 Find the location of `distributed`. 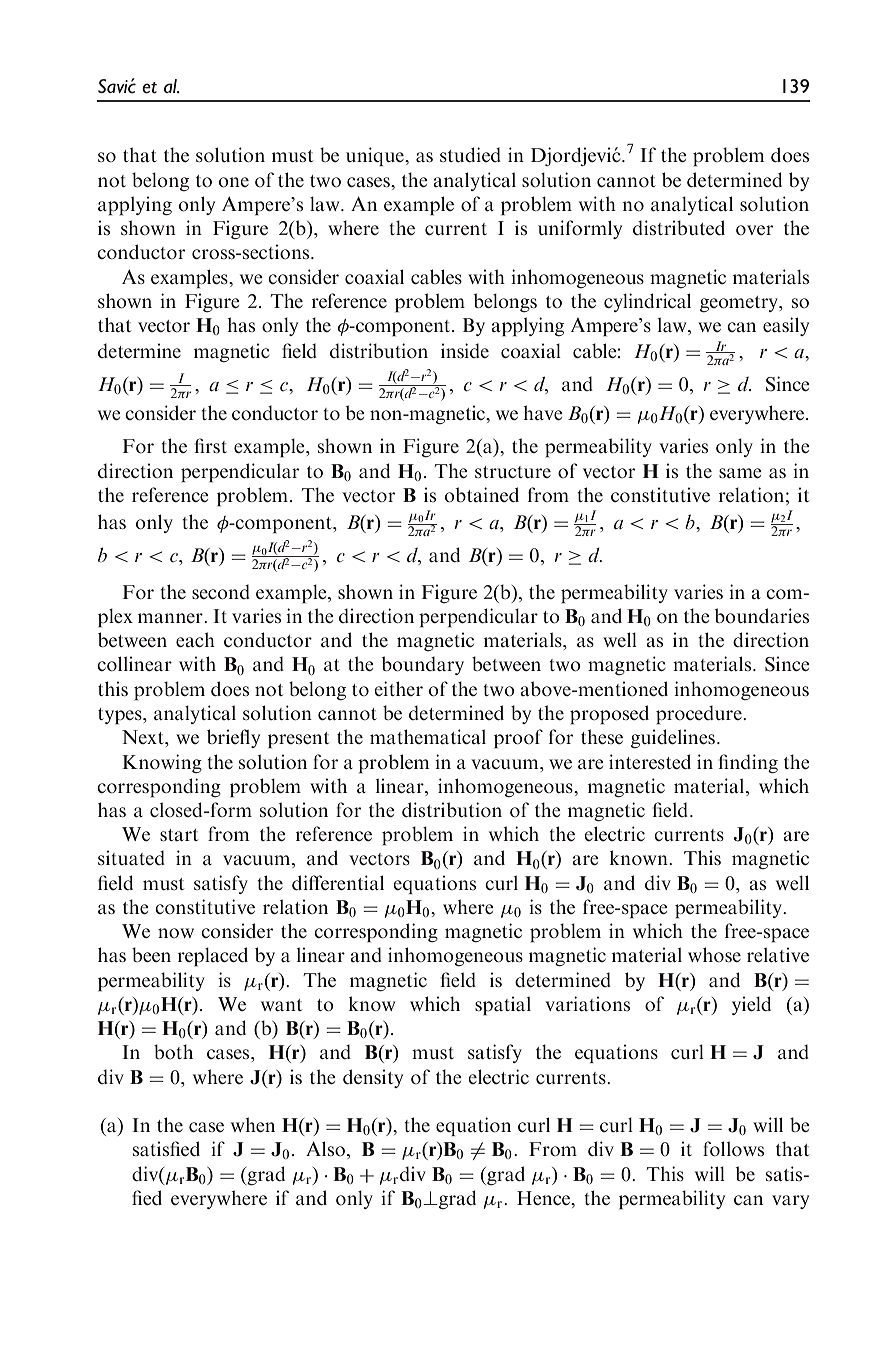

distributed is located at coordinates (679, 227).
